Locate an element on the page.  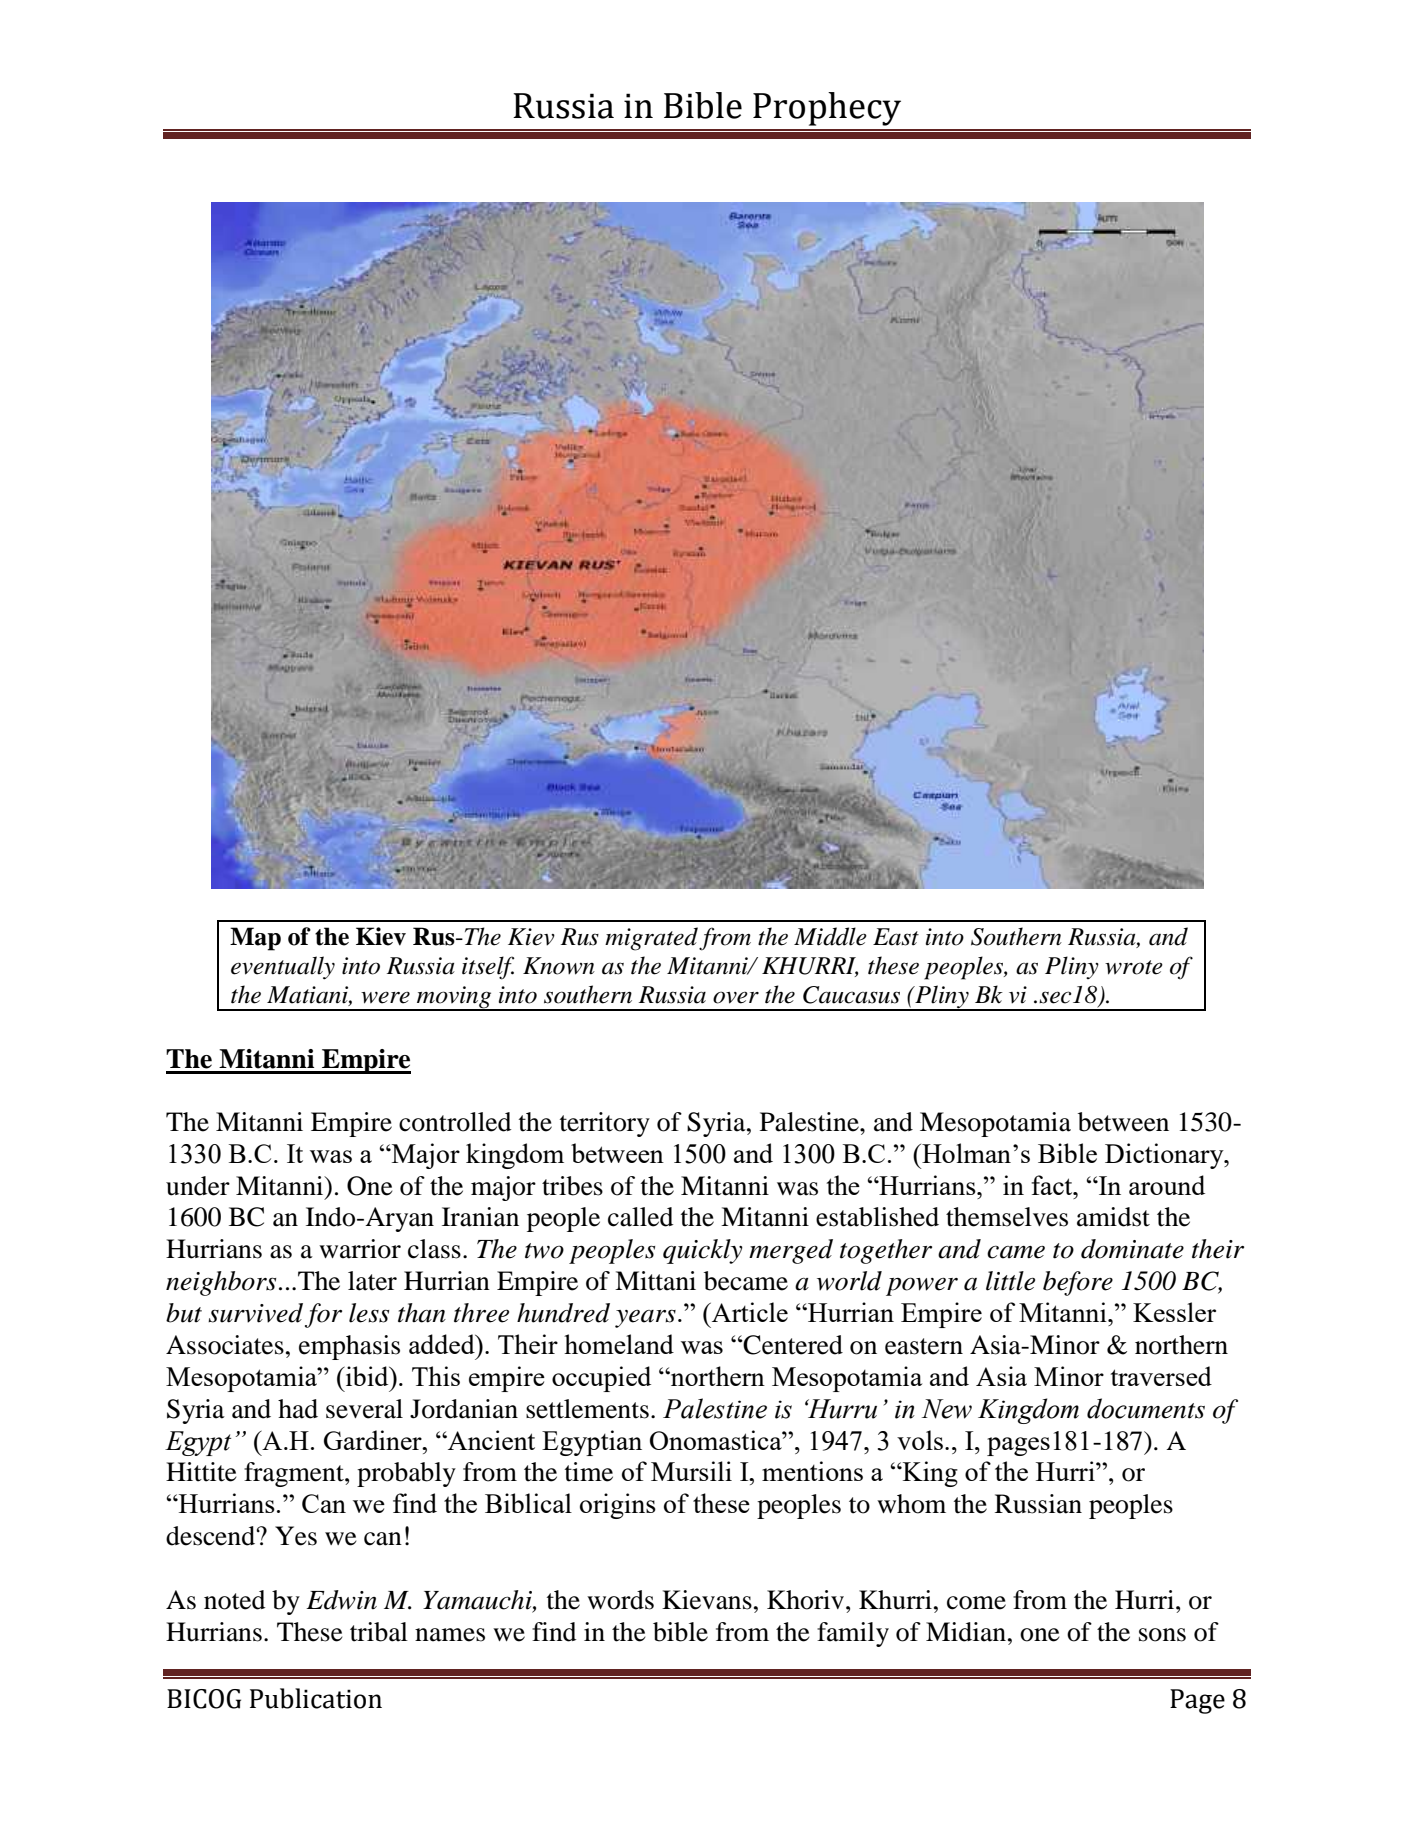
origins is located at coordinates (618, 1506).
